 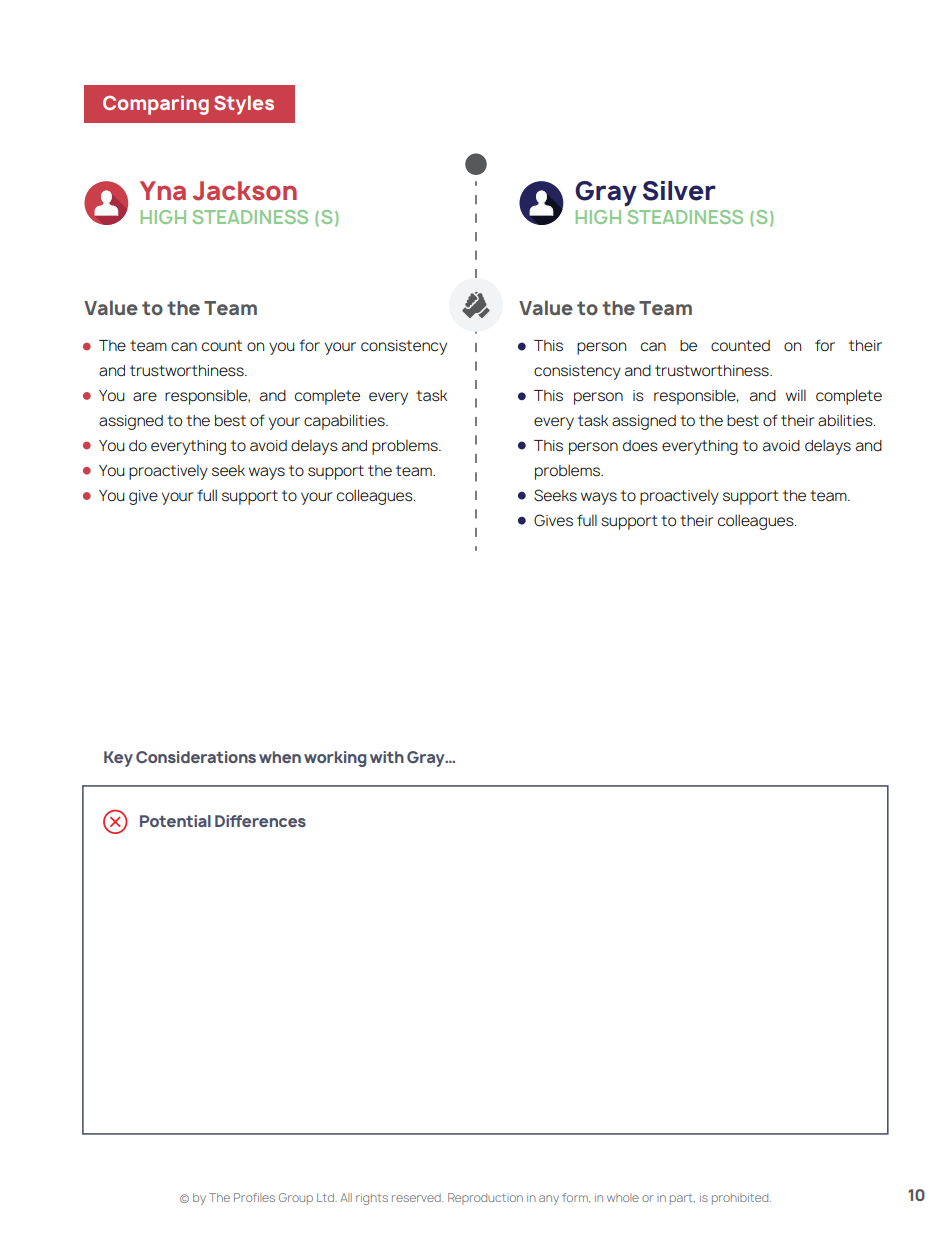 I want to click on Styles, so click(x=244, y=105).
